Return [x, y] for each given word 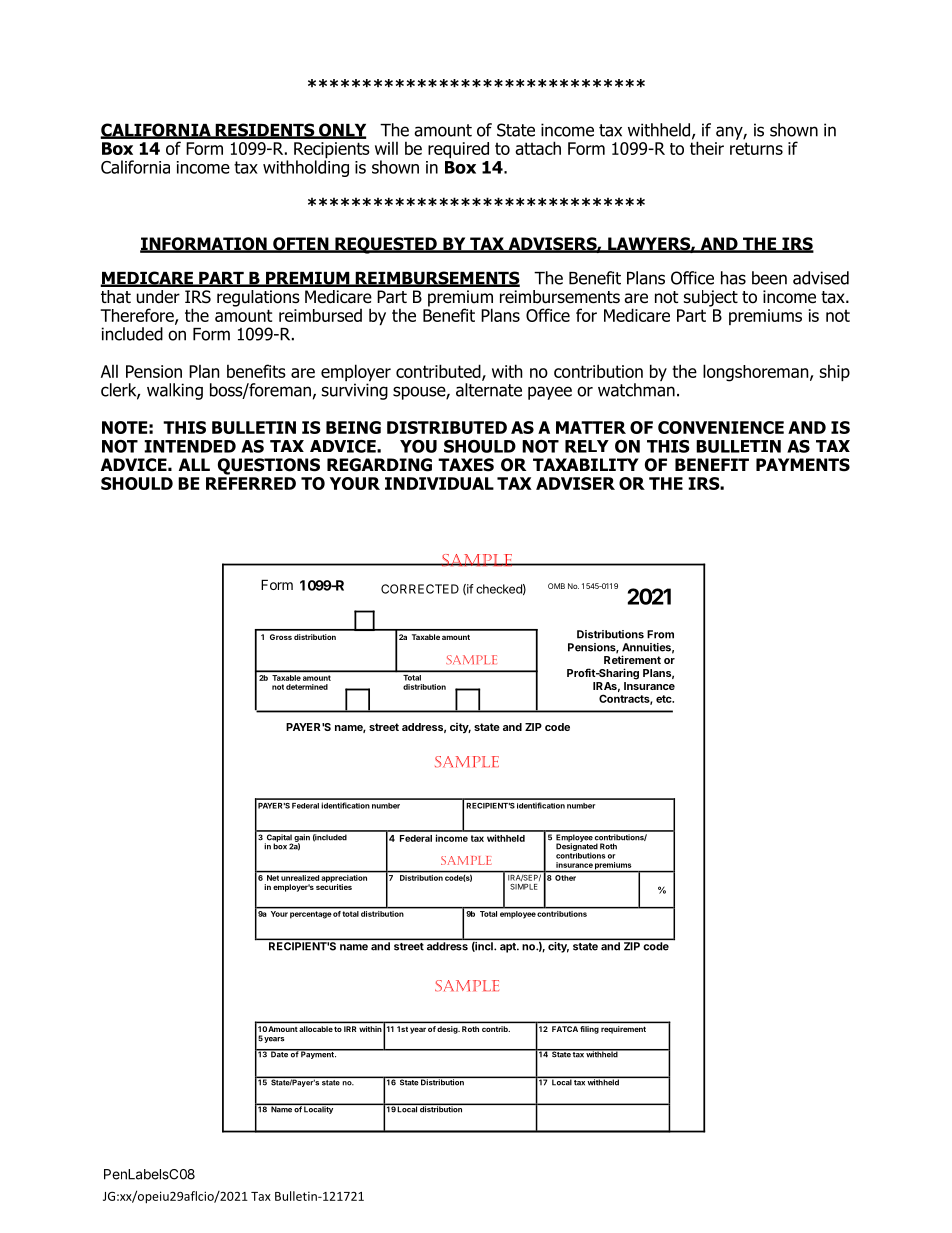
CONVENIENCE [721, 427]
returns [756, 148]
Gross [281, 637]
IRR [350, 1029]
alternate [489, 390]
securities [334, 886]
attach [538, 148]
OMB [556, 586]
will [386, 148]
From [660, 634]
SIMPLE [524, 885]
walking [175, 391]
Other [565, 878]
